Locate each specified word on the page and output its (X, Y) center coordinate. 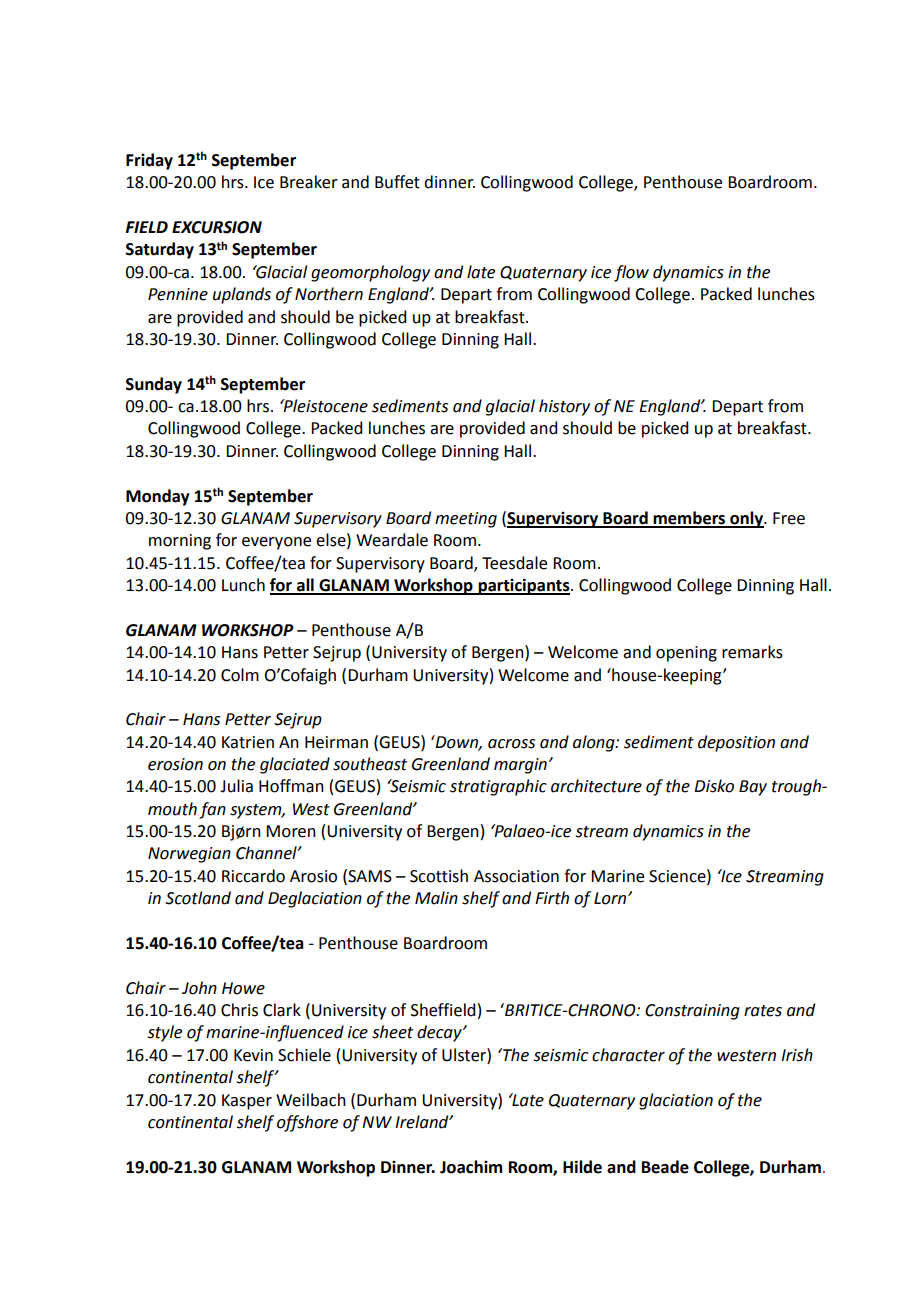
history (564, 407)
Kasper (247, 1102)
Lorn (611, 898)
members (689, 519)
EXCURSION (217, 227)
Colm (240, 675)
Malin (436, 898)
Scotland (198, 898)
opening (686, 654)
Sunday (154, 385)
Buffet (397, 182)
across (511, 744)
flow (631, 273)
